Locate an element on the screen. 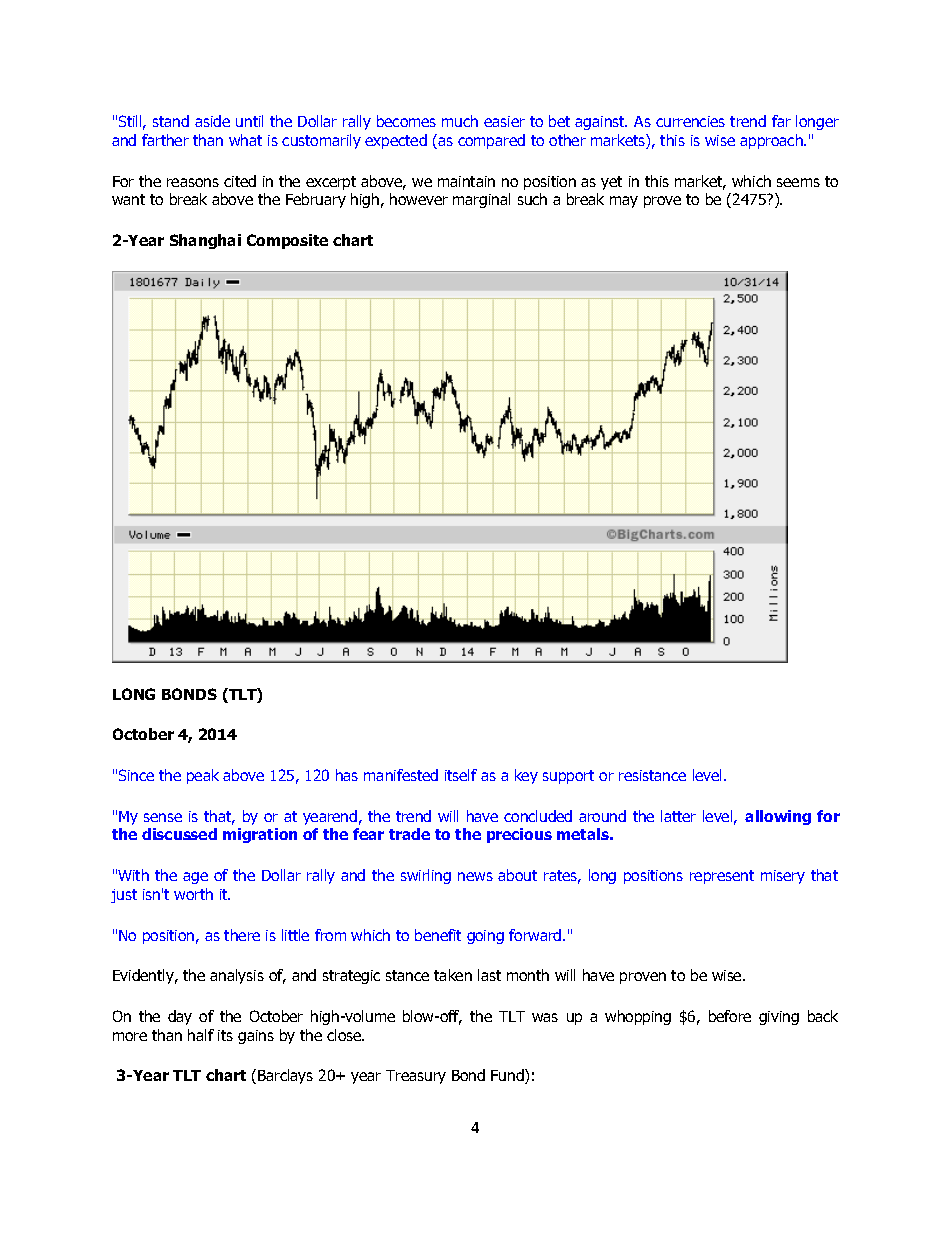 This screenshot has width=952, height=1233. compared is located at coordinates (491, 141).
